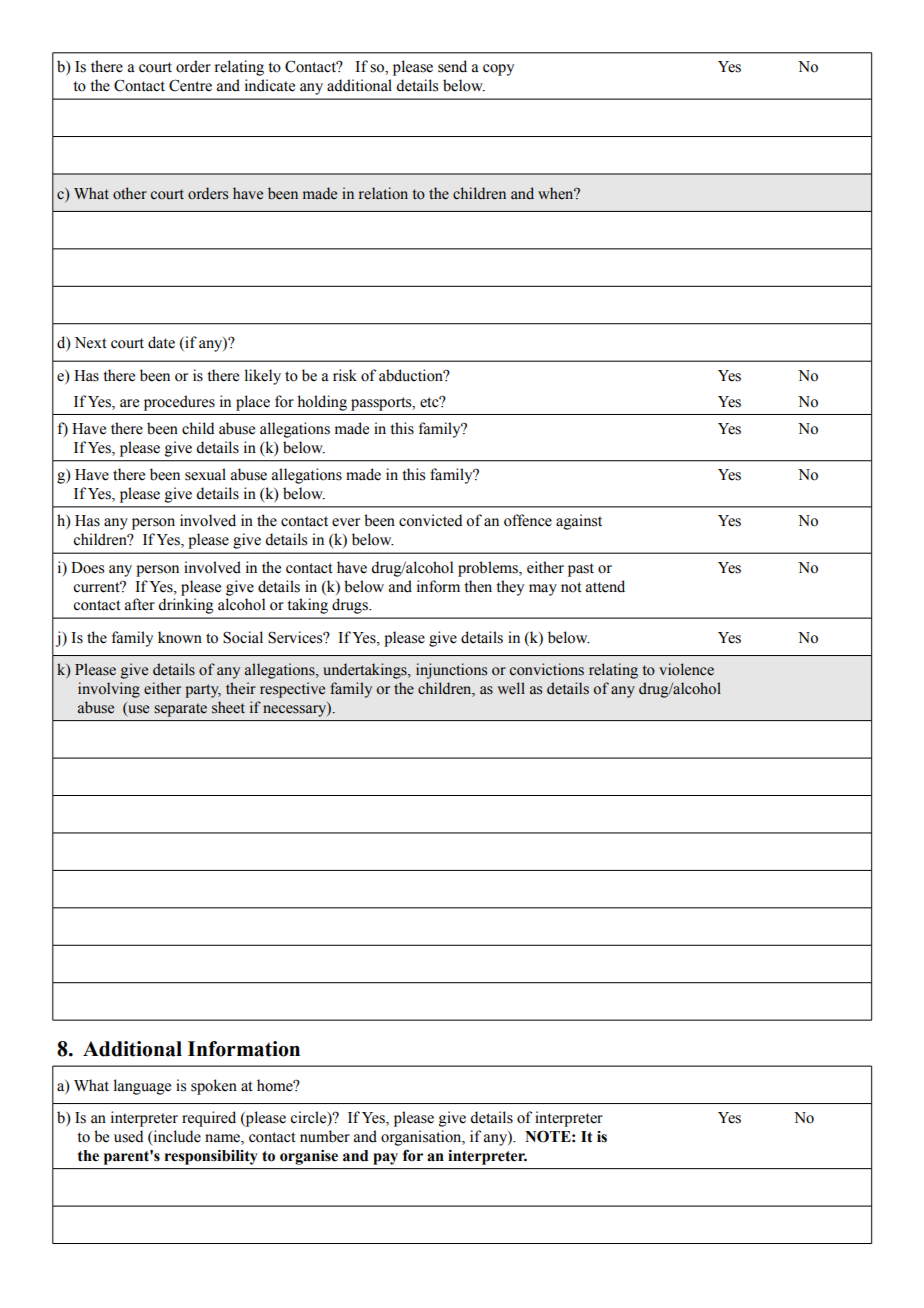 This page has height=1308, width=924. I want to click on date, so click(161, 342).
